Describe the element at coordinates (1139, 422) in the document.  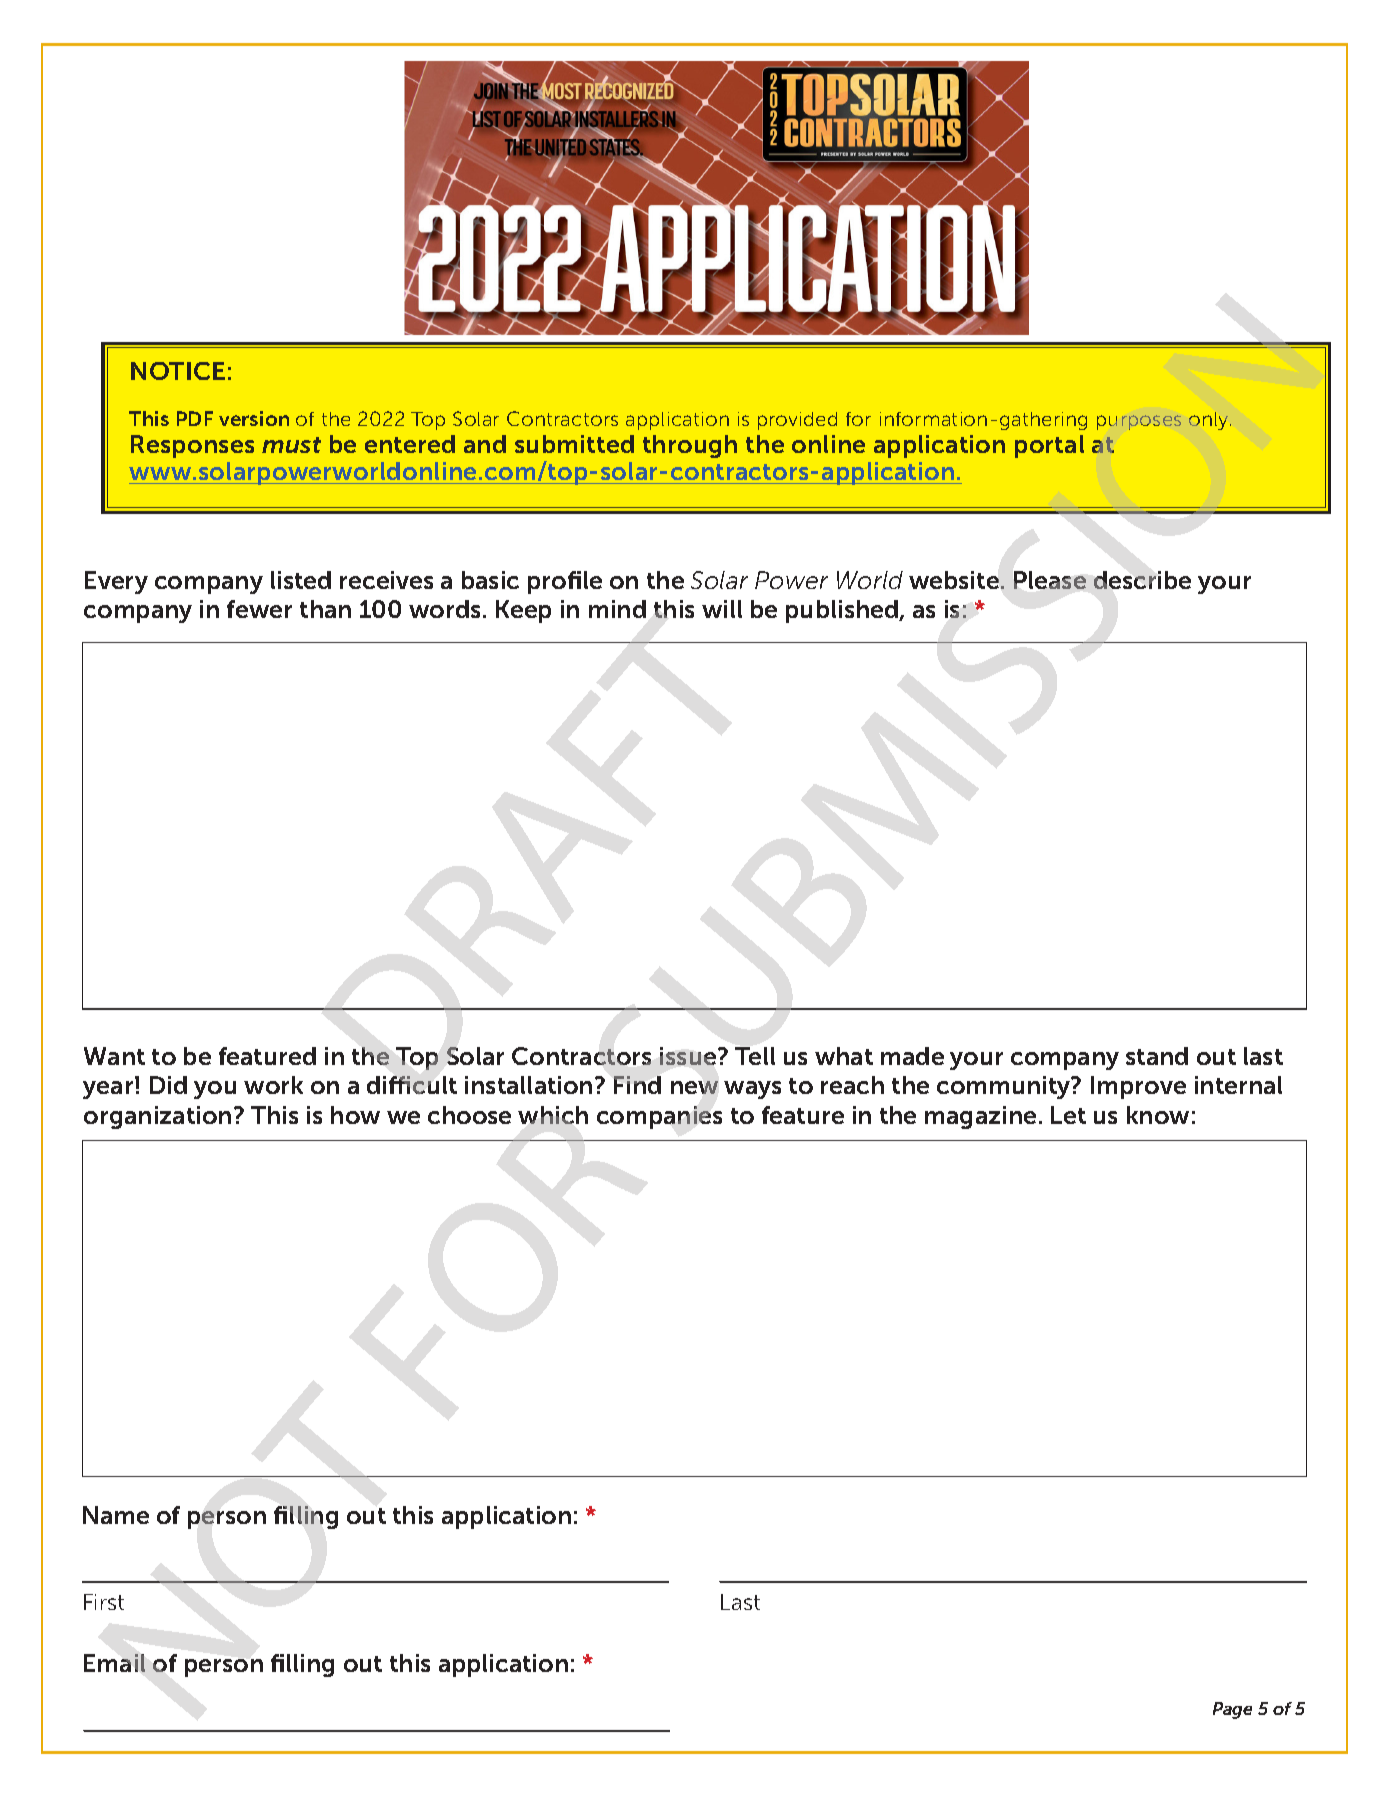
I see `purposes` at that location.
